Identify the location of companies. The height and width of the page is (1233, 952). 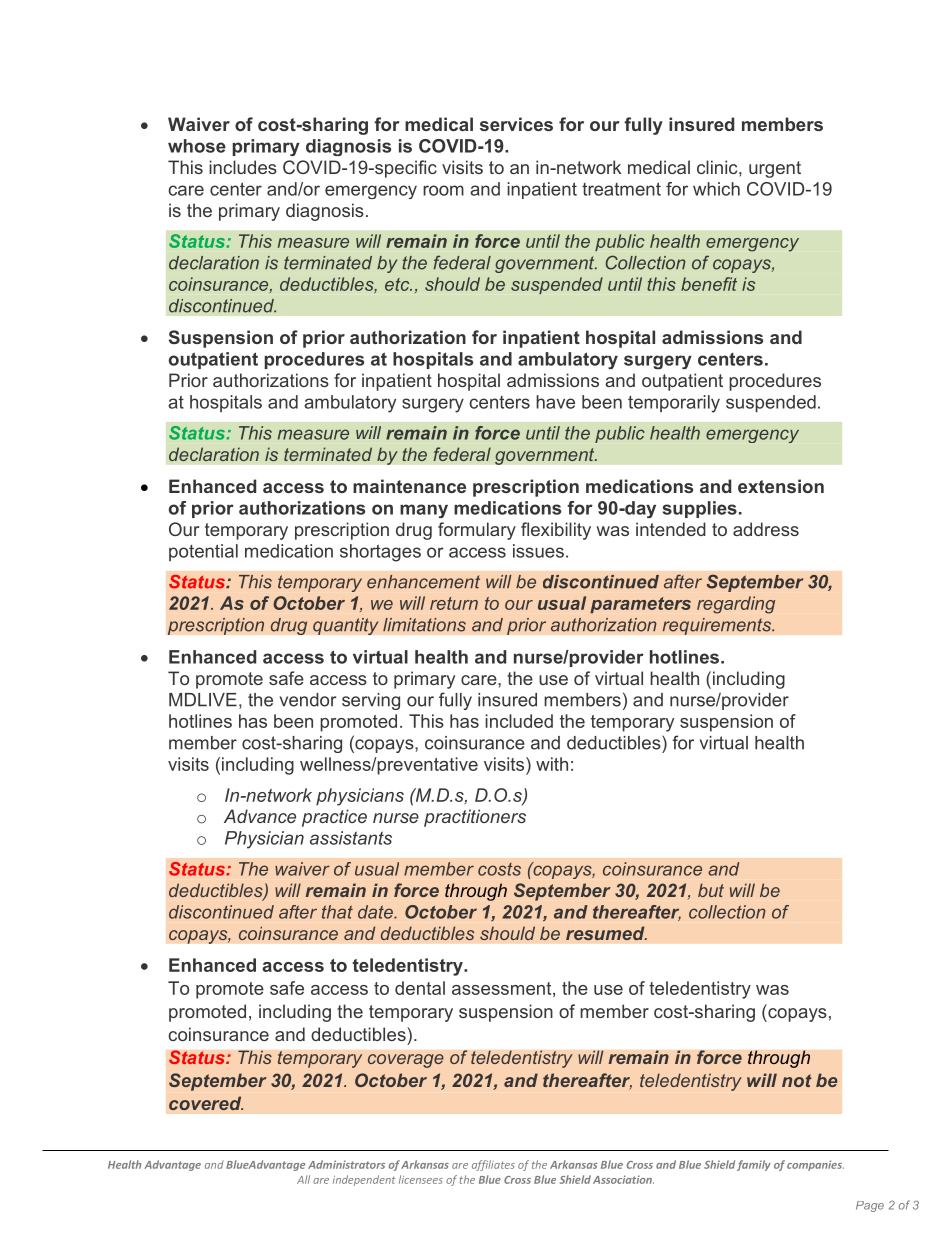
(815, 1165).
